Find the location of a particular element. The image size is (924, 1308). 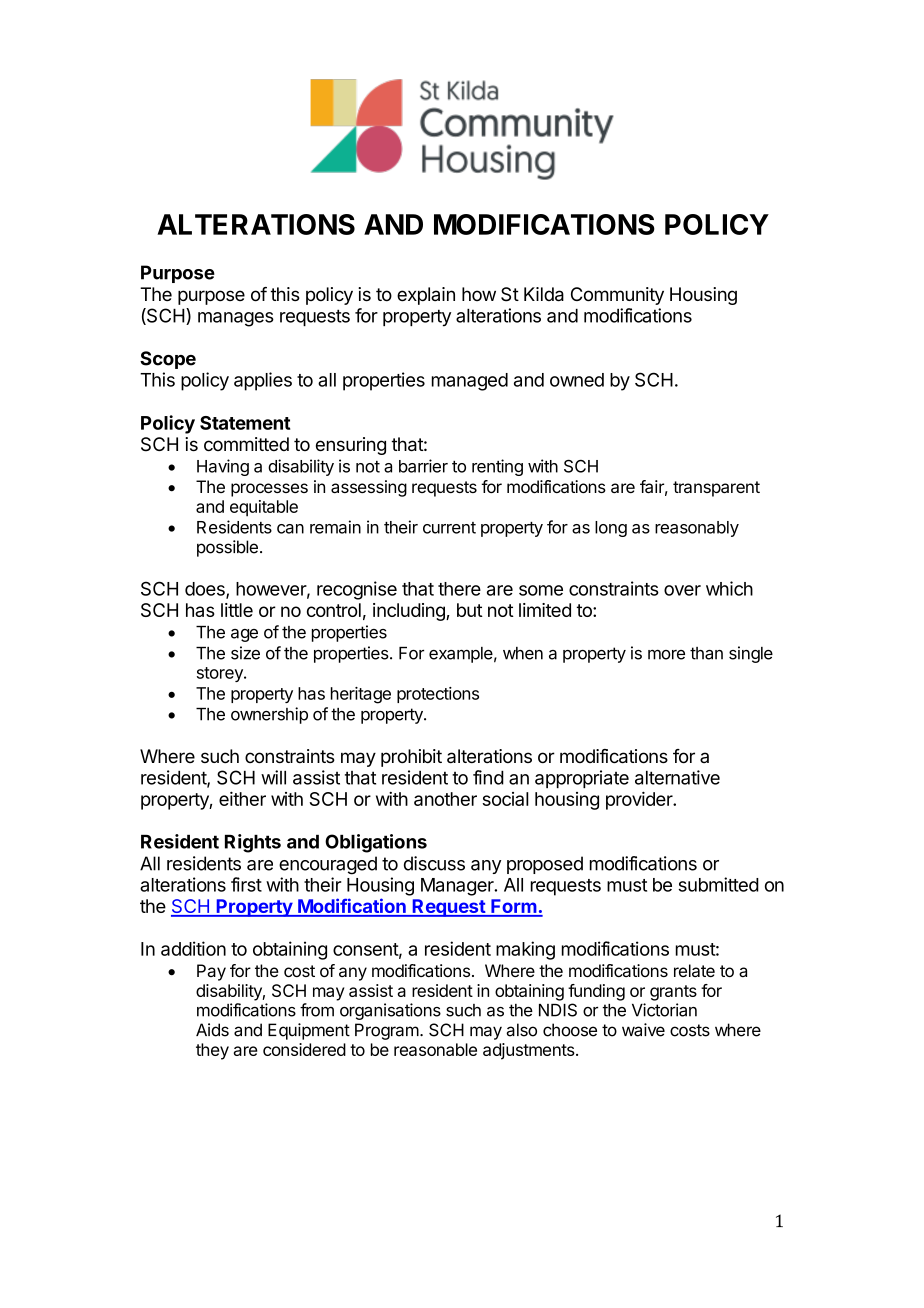

submitted is located at coordinates (718, 884).
